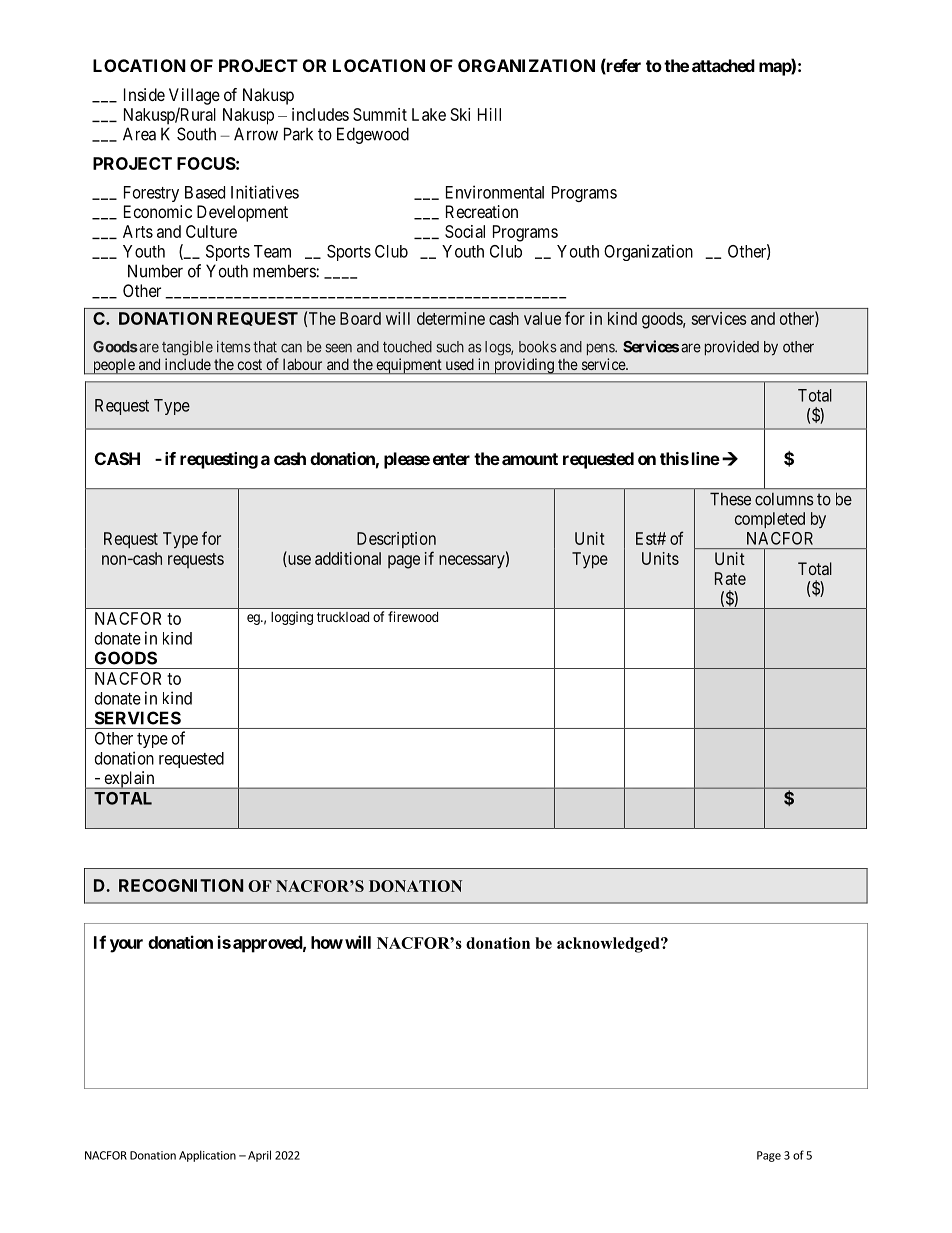 The height and width of the screenshot is (1233, 952). What do you see at coordinates (259, 1156) in the screenshot?
I see `April` at bounding box center [259, 1156].
